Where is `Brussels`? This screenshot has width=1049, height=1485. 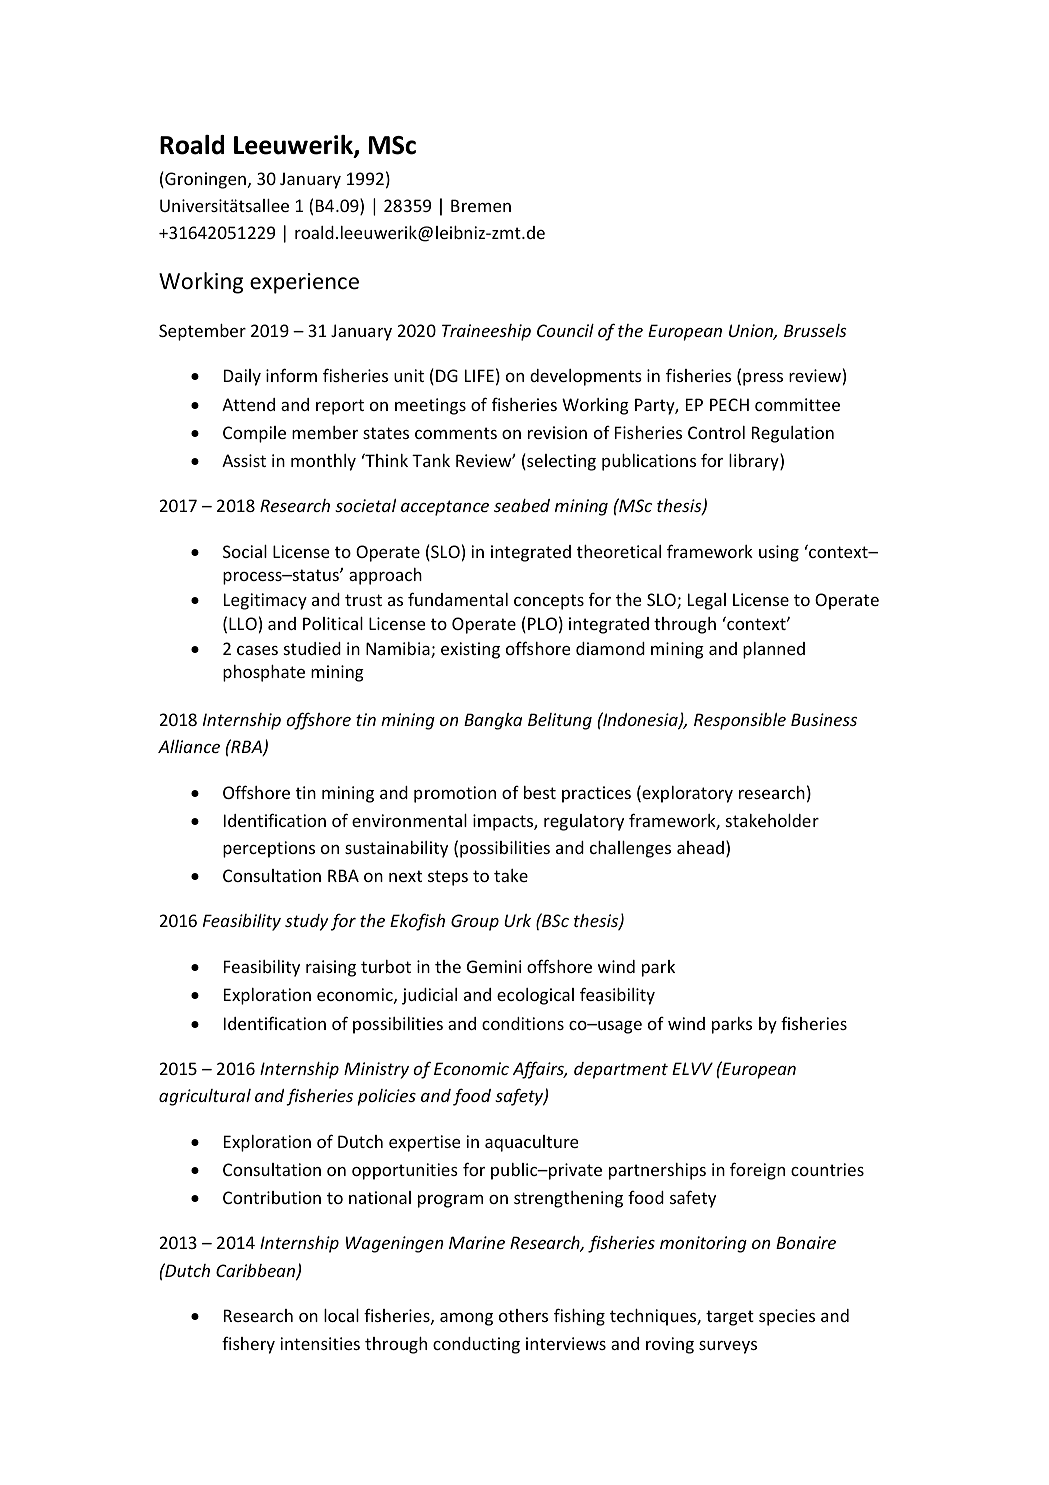
Brussels is located at coordinates (815, 330).
